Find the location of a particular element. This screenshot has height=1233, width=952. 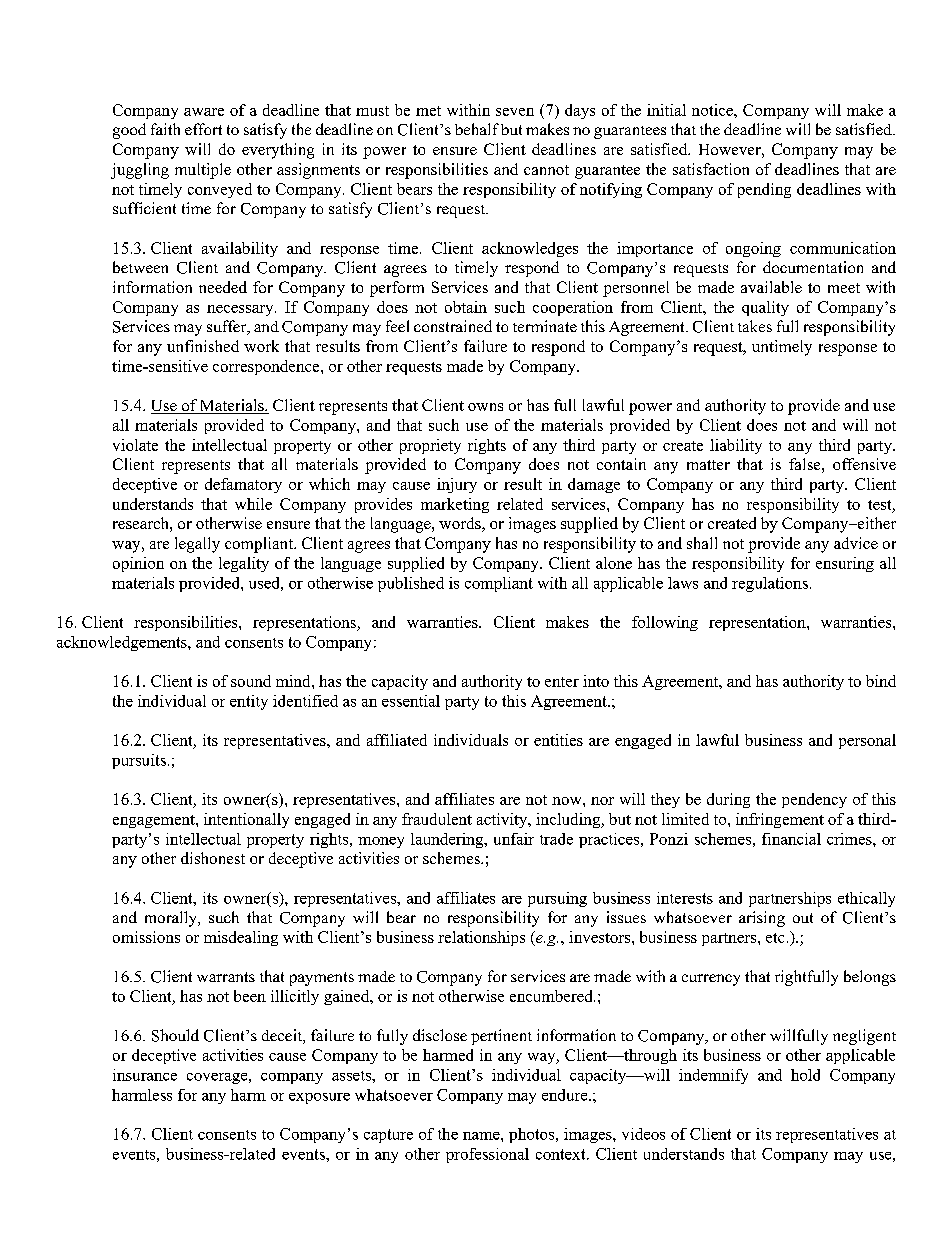

effort is located at coordinates (203, 129).
